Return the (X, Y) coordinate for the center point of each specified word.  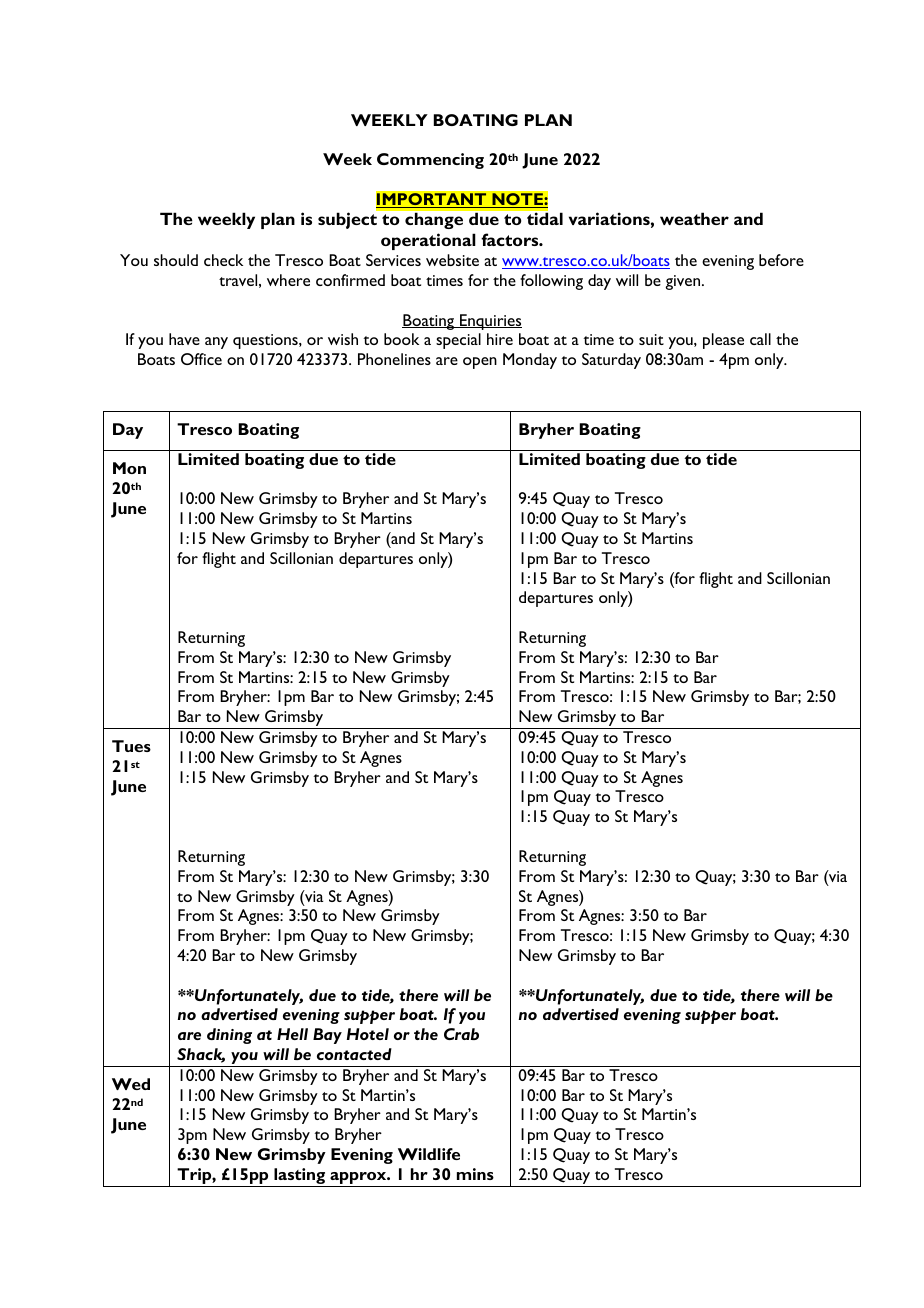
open (480, 363)
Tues (131, 746)
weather (694, 218)
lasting (300, 1177)
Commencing (430, 161)
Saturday (611, 361)
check (223, 260)
